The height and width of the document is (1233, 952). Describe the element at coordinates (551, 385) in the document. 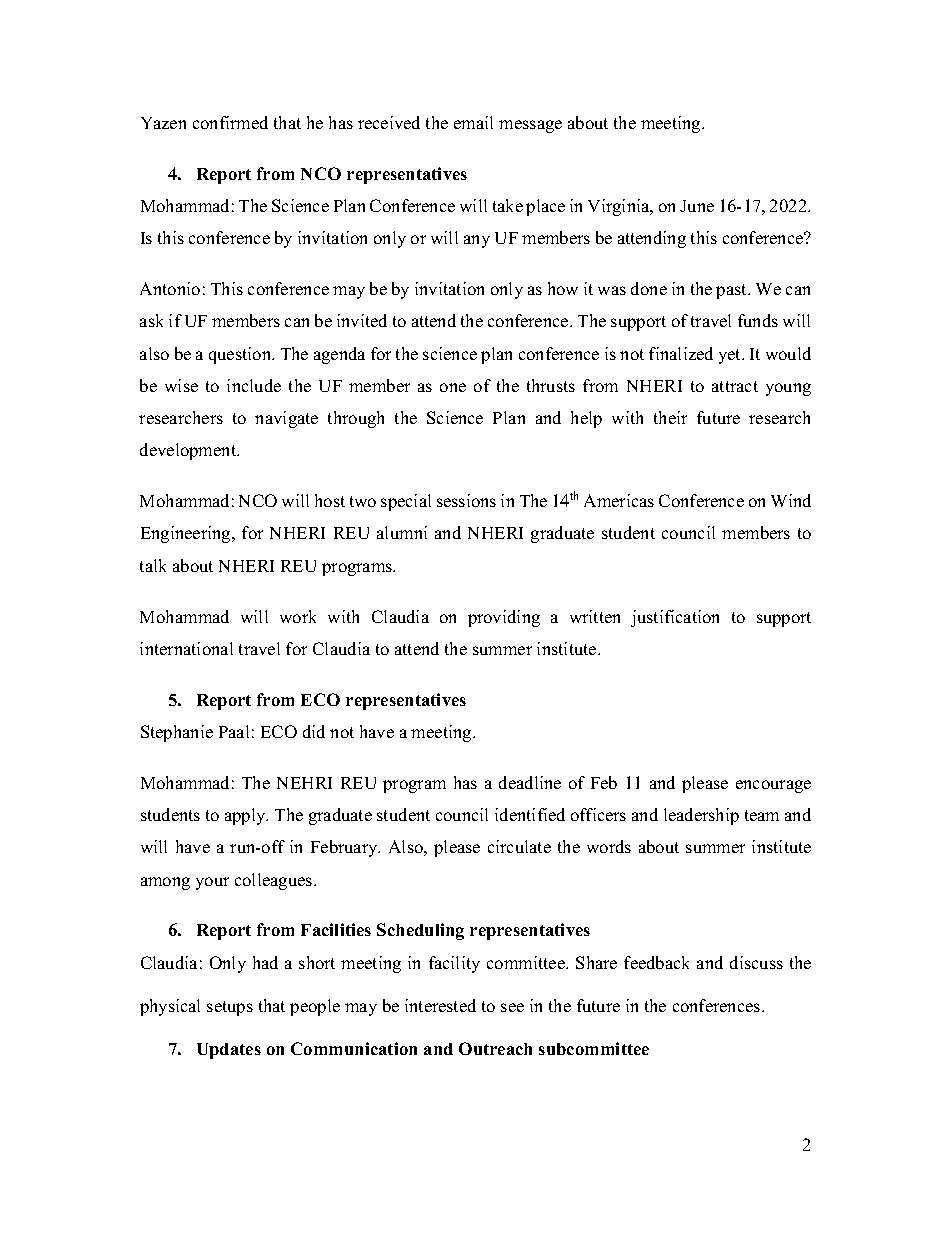

I see `thrusts` at that location.
